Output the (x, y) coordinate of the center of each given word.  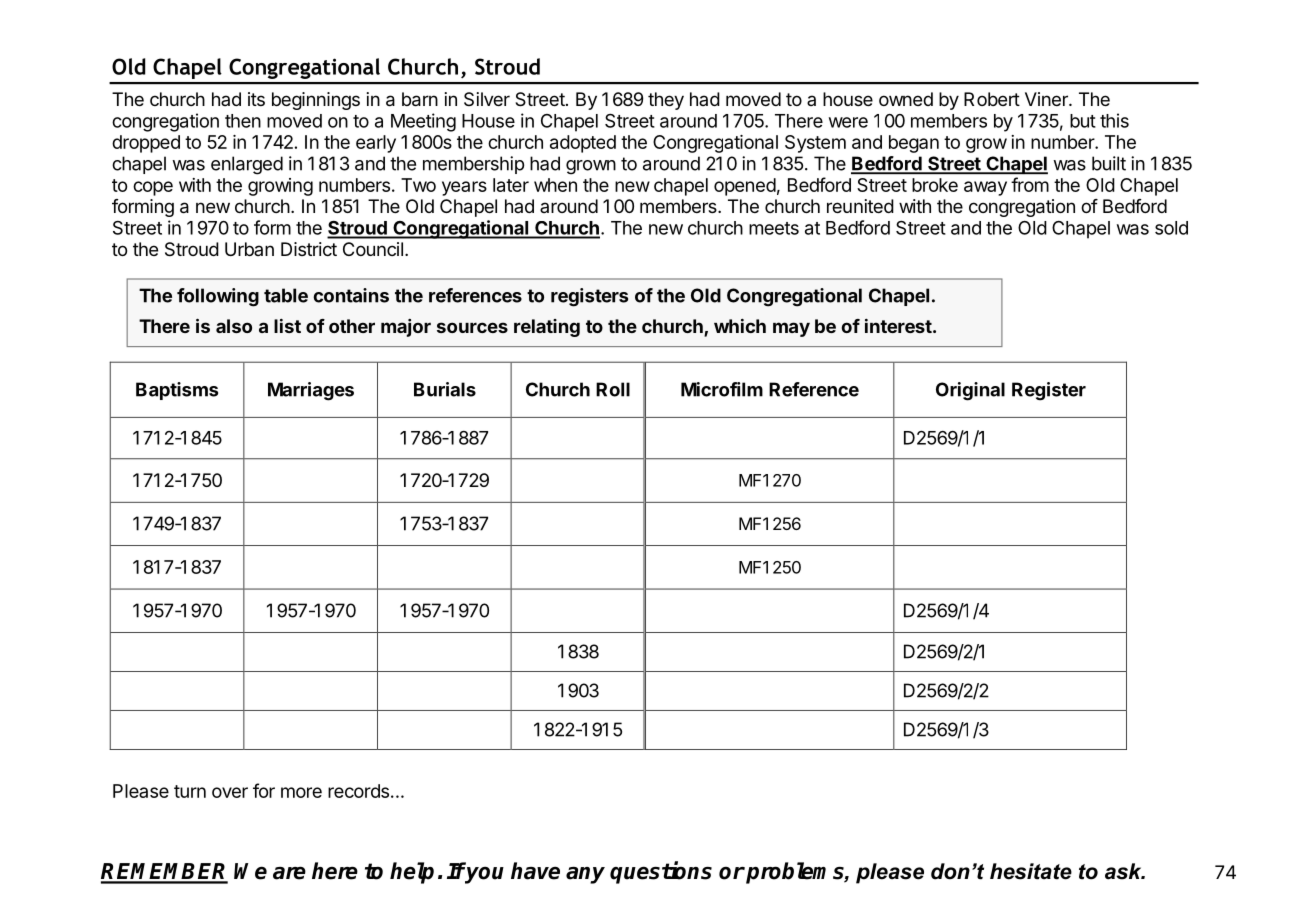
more (301, 792)
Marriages (311, 391)
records (358, 791)
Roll (613, 389)
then (243, 121)
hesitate (1031, 871)
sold (1171, 228)
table (286, 295)
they (666, 101)
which (740, 326)
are (289, 873)
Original (970, 391)
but (1083, 121)
